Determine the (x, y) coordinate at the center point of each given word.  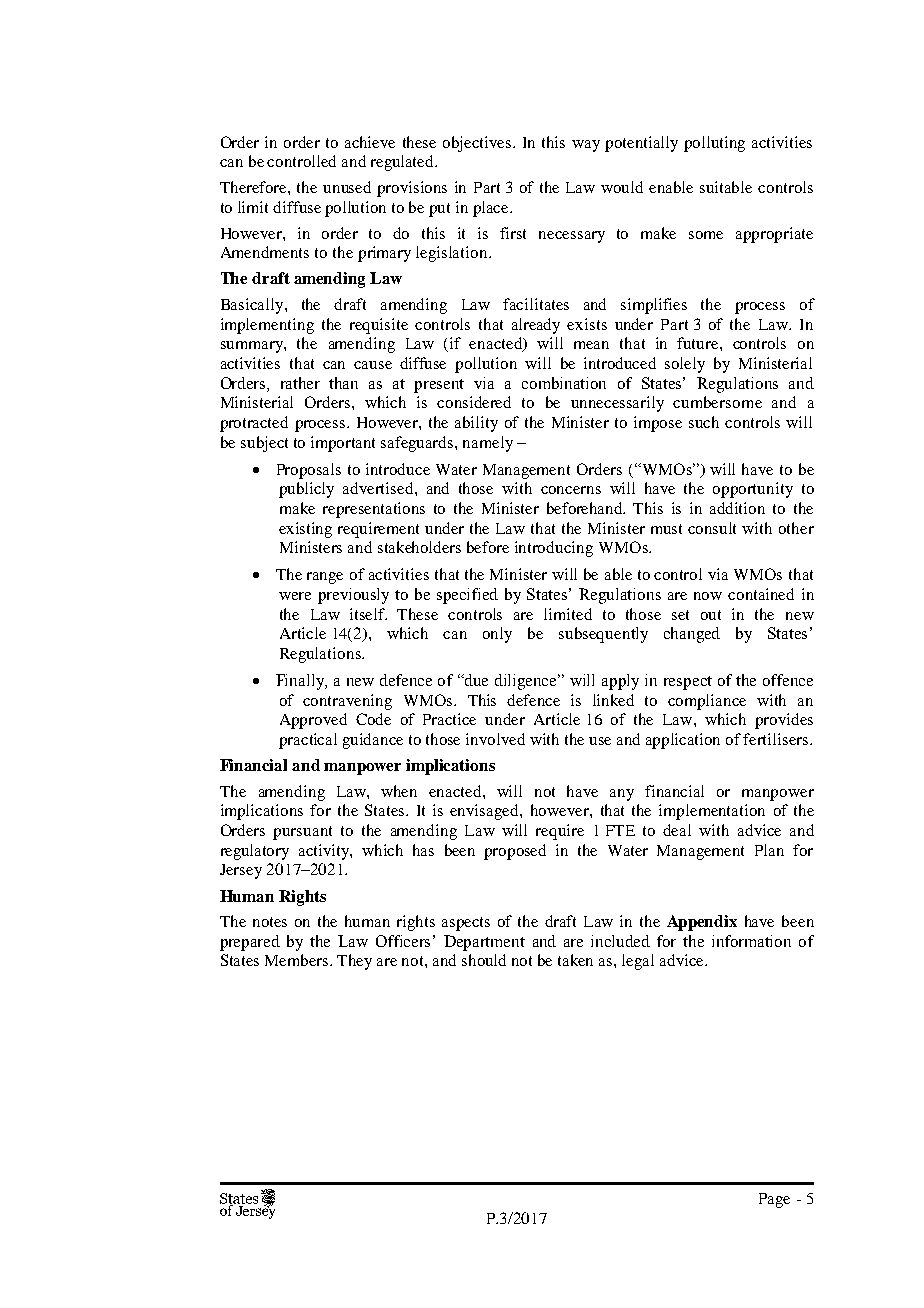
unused (347, 187)
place (492, 209)
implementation (712, 812)
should (484, 960)
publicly (306, 490)
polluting (714, 144)
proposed (515, 852)
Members (298, 960)
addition (737, 508)
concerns (571, 490)
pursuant (302, 833)
